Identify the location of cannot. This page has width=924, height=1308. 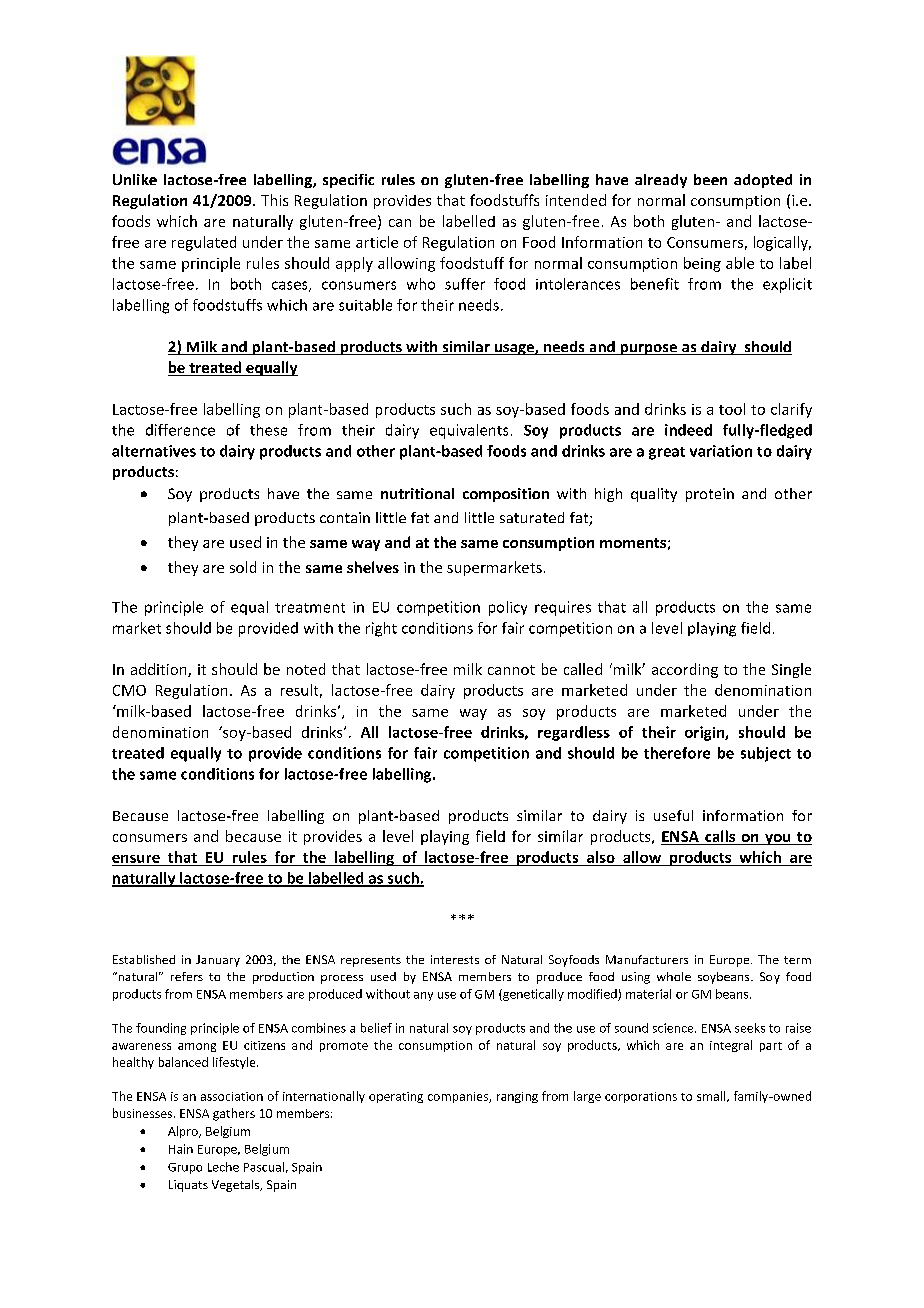
(511, 670).
